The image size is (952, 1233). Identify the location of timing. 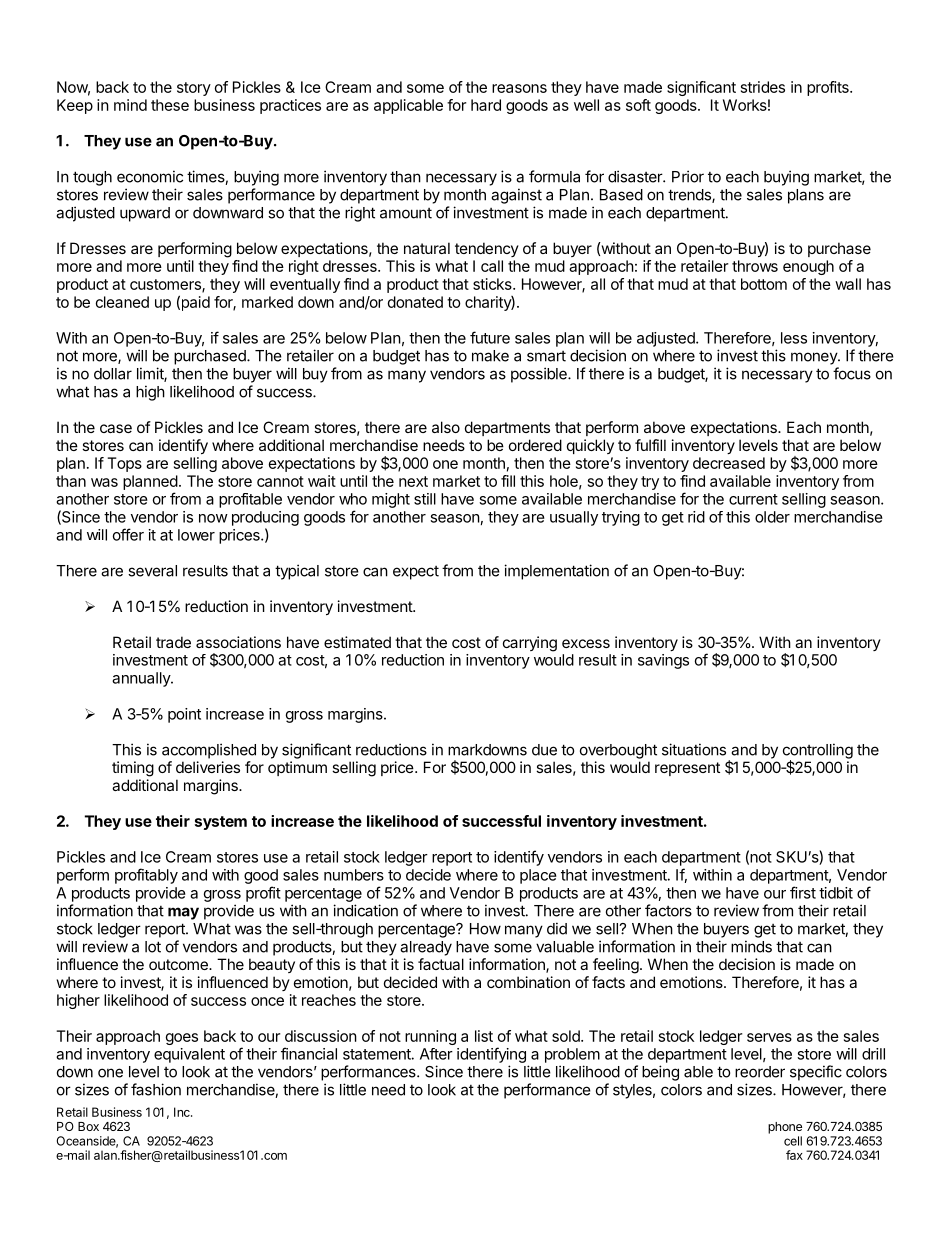
(133, 769).
